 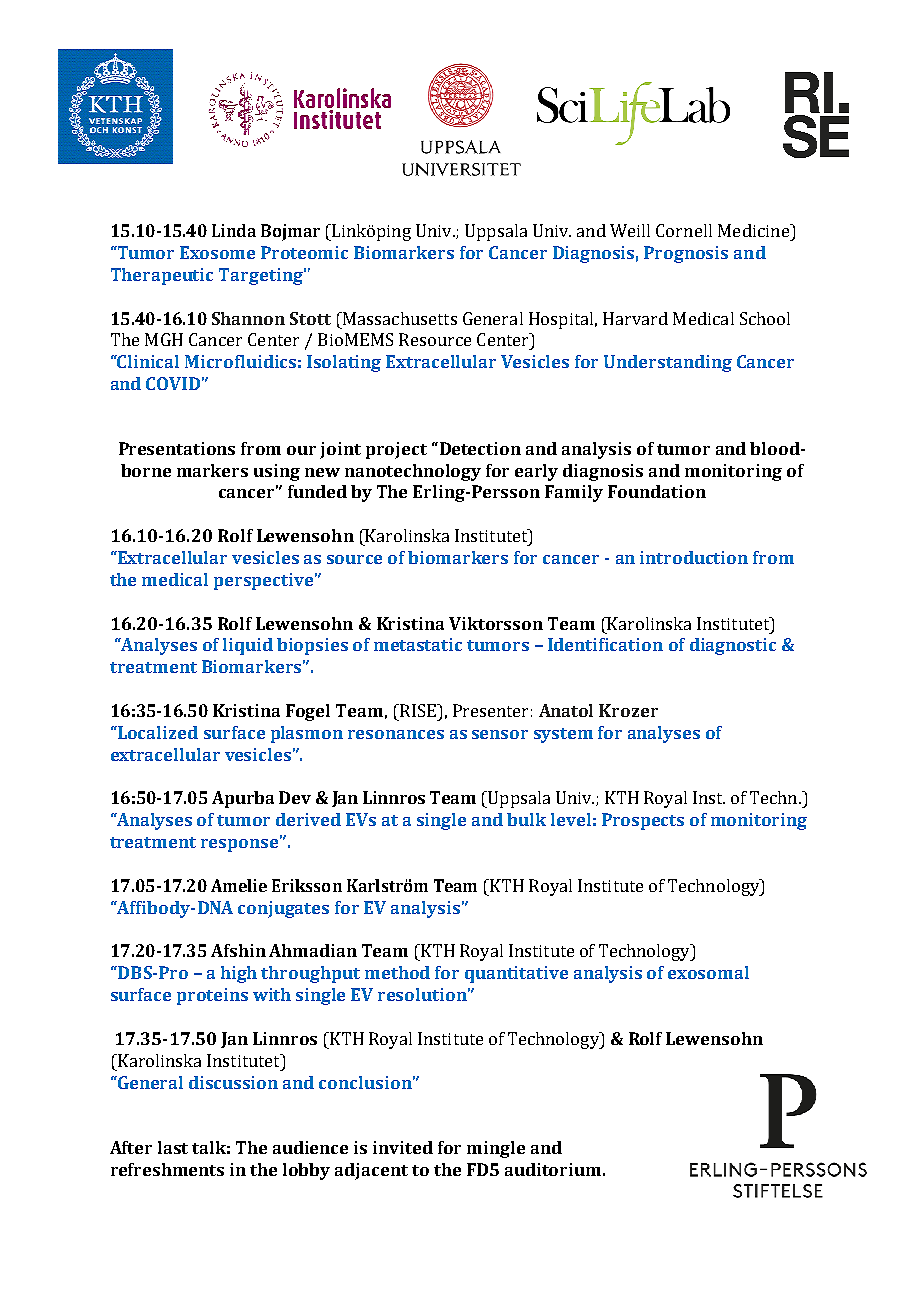 What do you see at coordinates (403, 1147) in the screenshot?
I see `invited` at bounding box center [403, 1147].
